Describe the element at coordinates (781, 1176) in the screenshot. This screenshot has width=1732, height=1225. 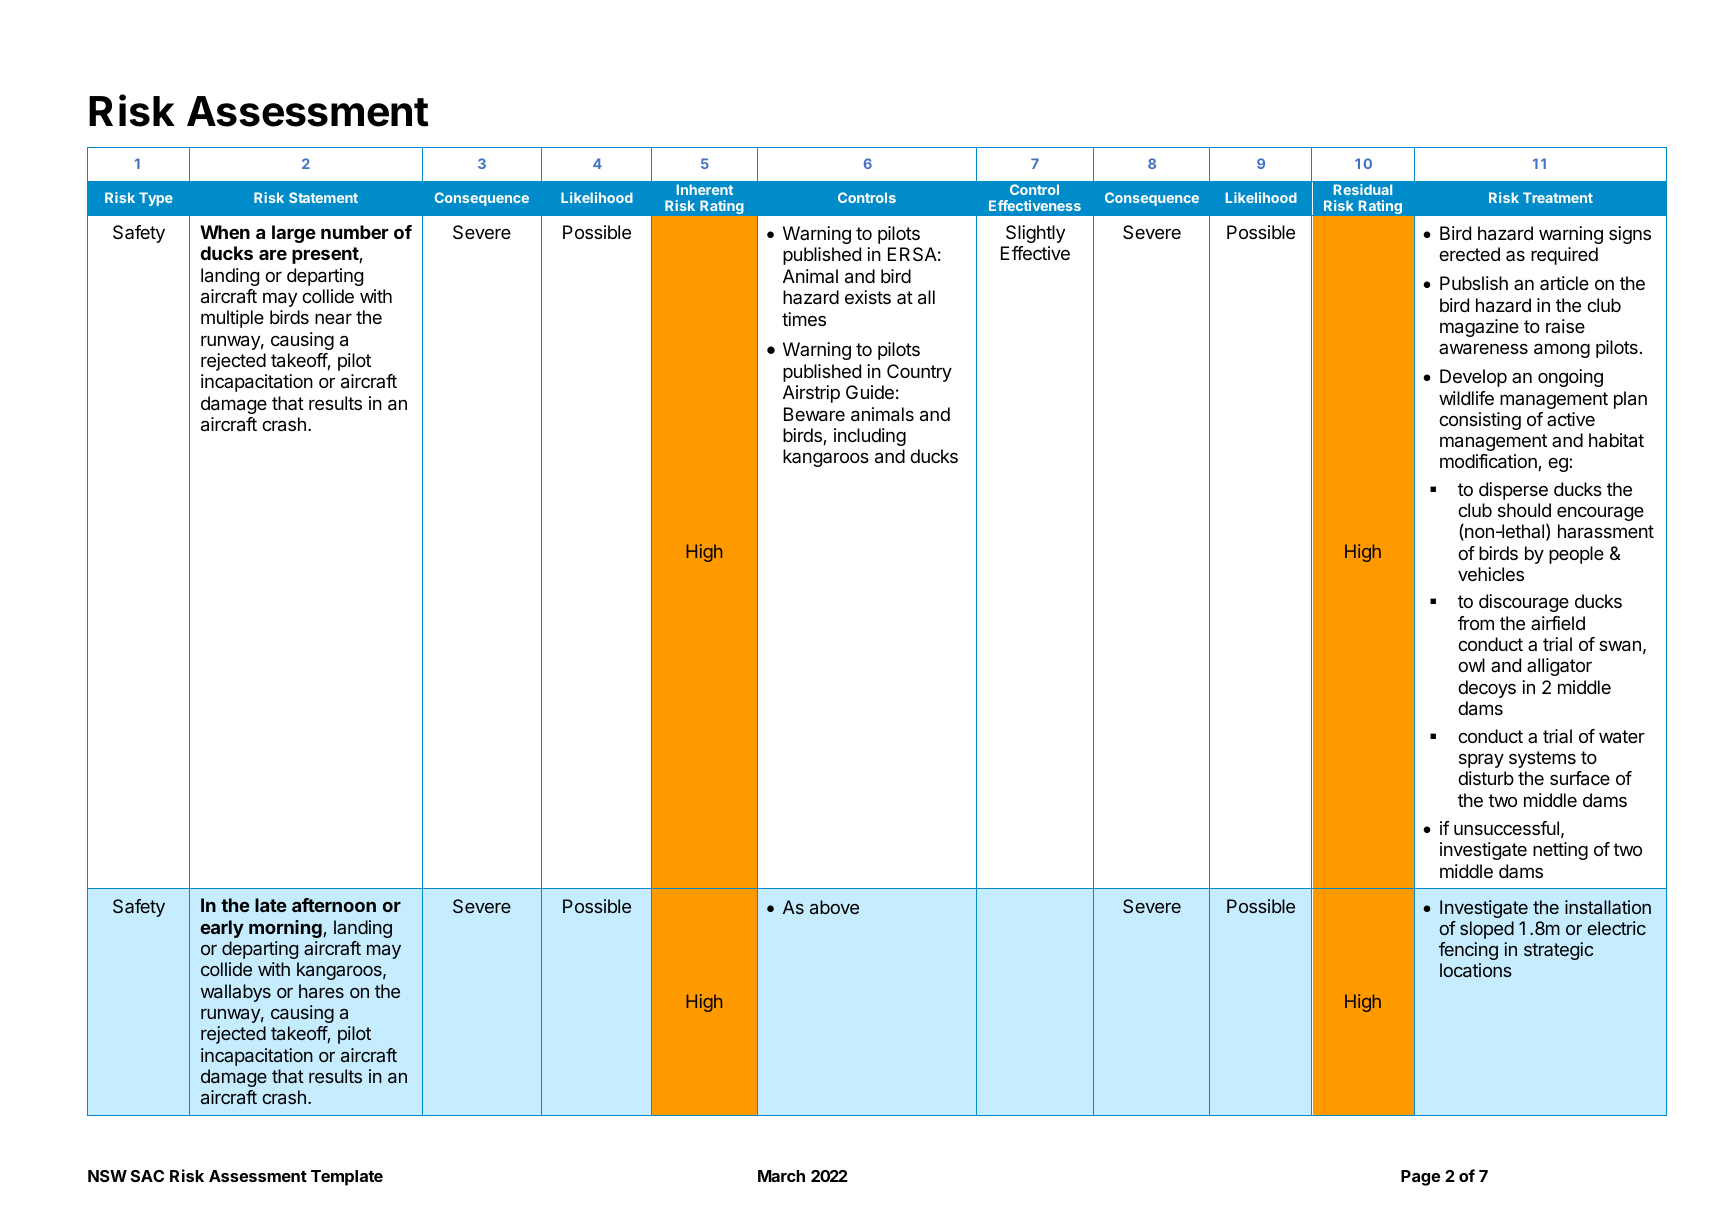
I see `March` at that location.
